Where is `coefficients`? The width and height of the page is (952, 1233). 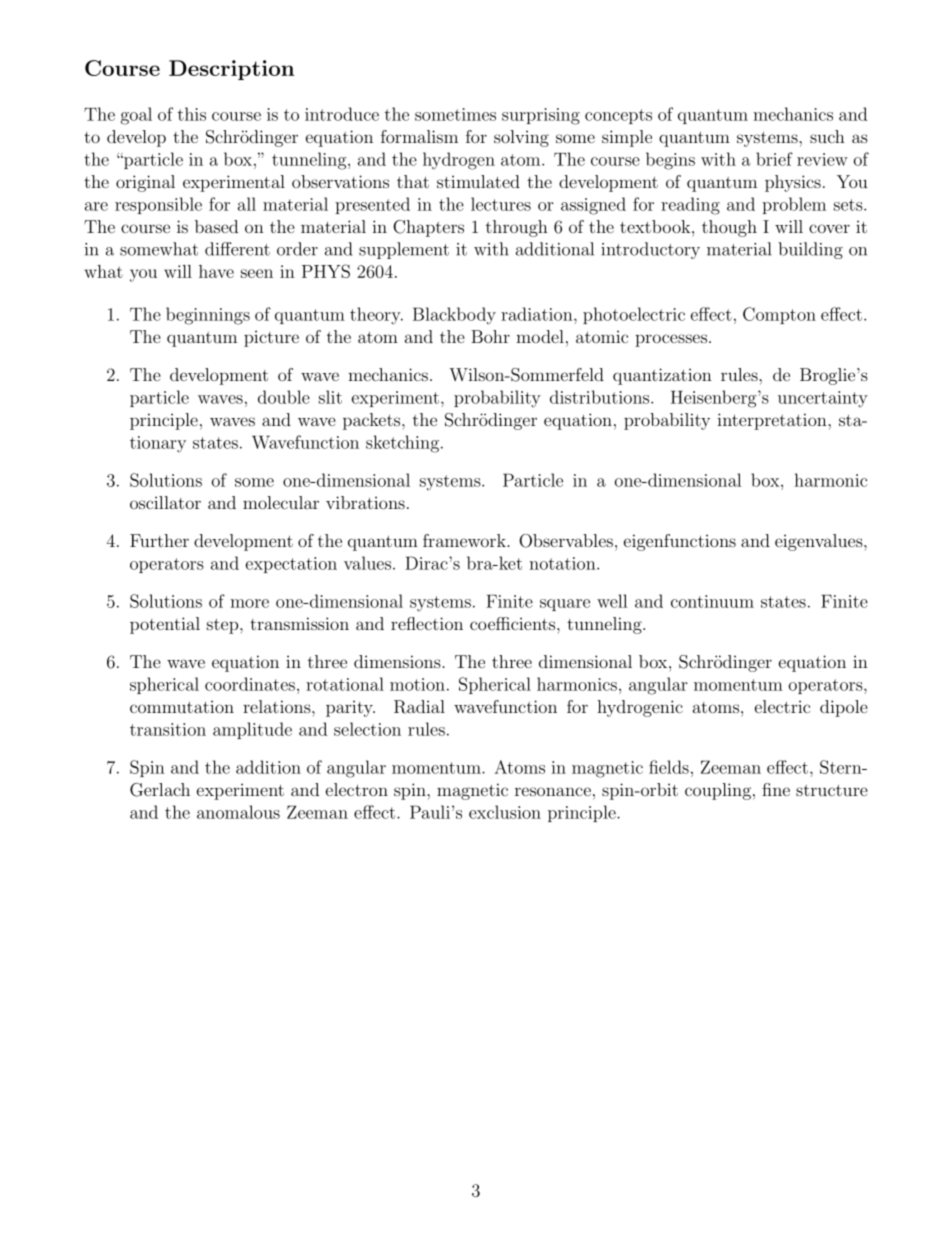
coefficients is located at coordinates (514, 623).
